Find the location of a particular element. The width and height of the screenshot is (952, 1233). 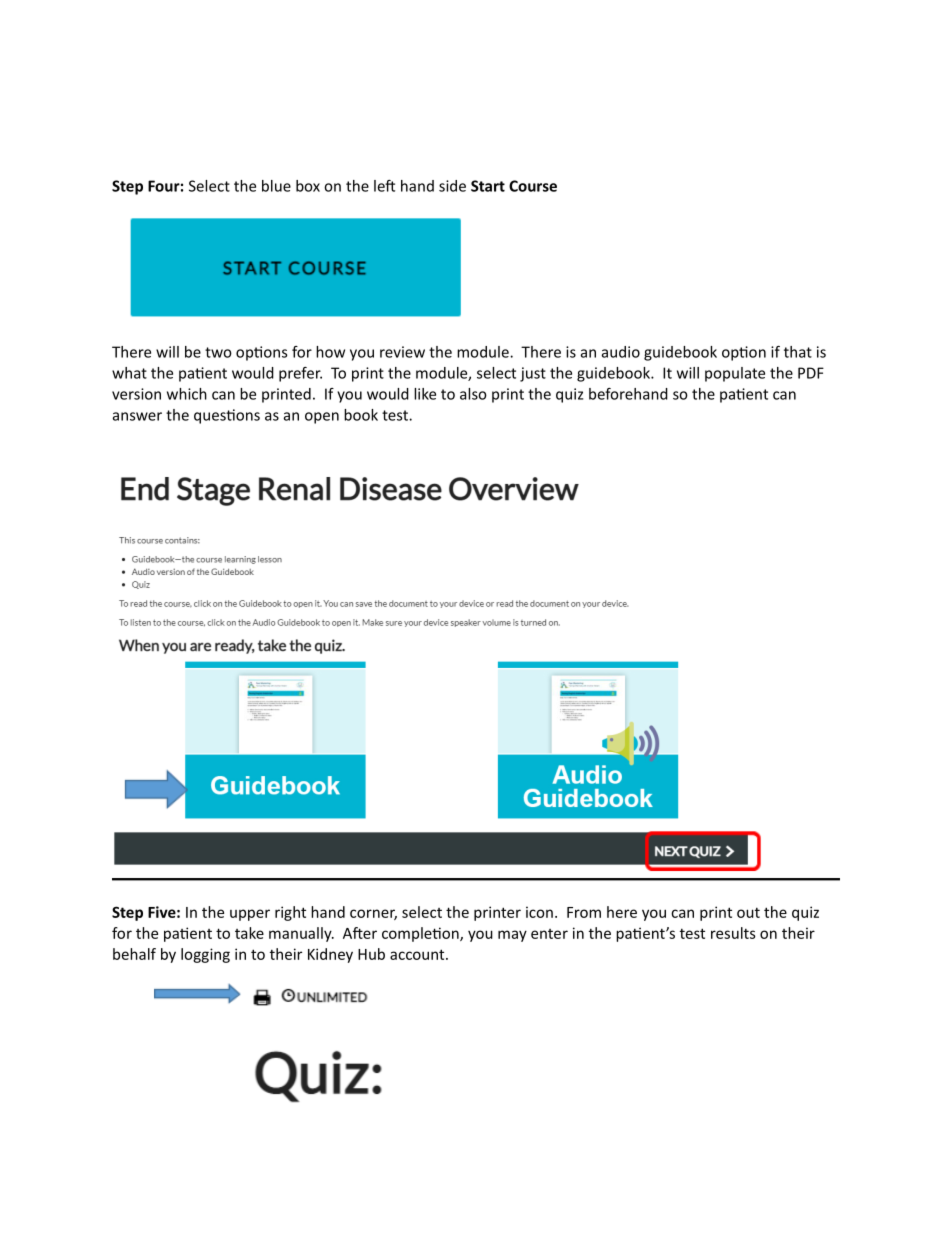

may is located at coordinates (512, 936).
